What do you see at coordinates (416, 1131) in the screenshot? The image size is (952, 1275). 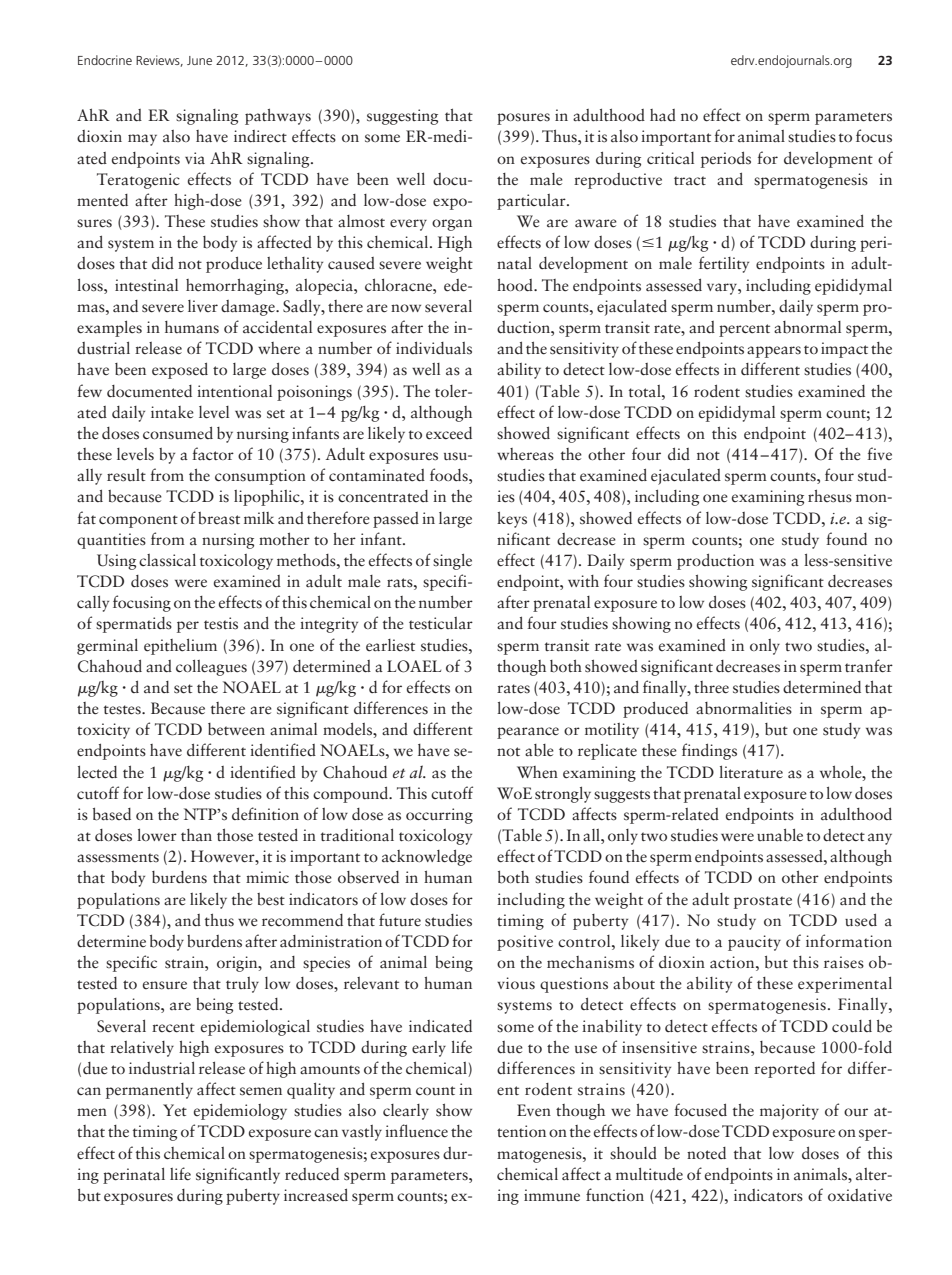 I see `influence` at bounding box center [416, 1131].
